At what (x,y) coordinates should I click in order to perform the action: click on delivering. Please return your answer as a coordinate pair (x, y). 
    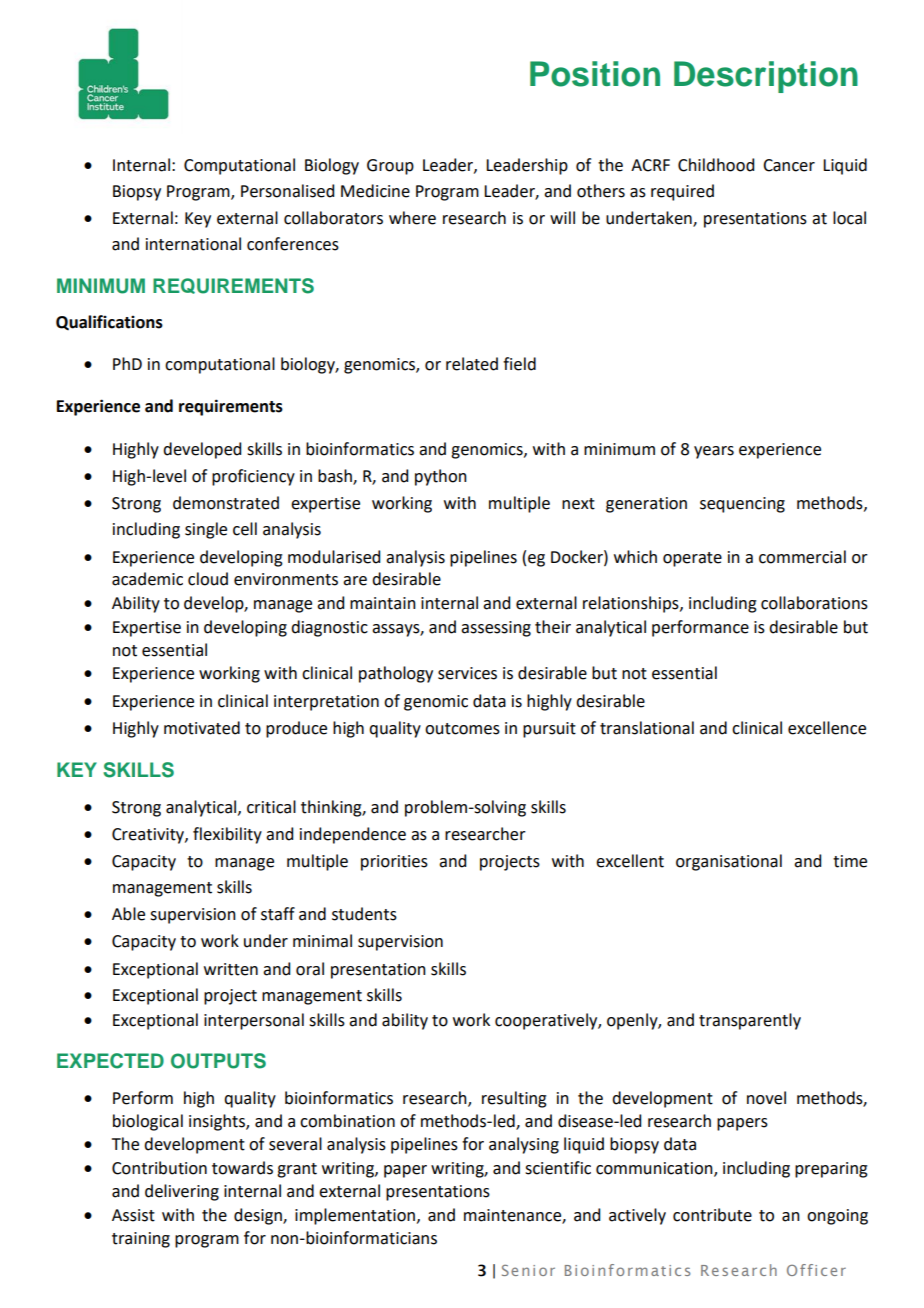
    Looking at the image, I should click on (182, 1192).
